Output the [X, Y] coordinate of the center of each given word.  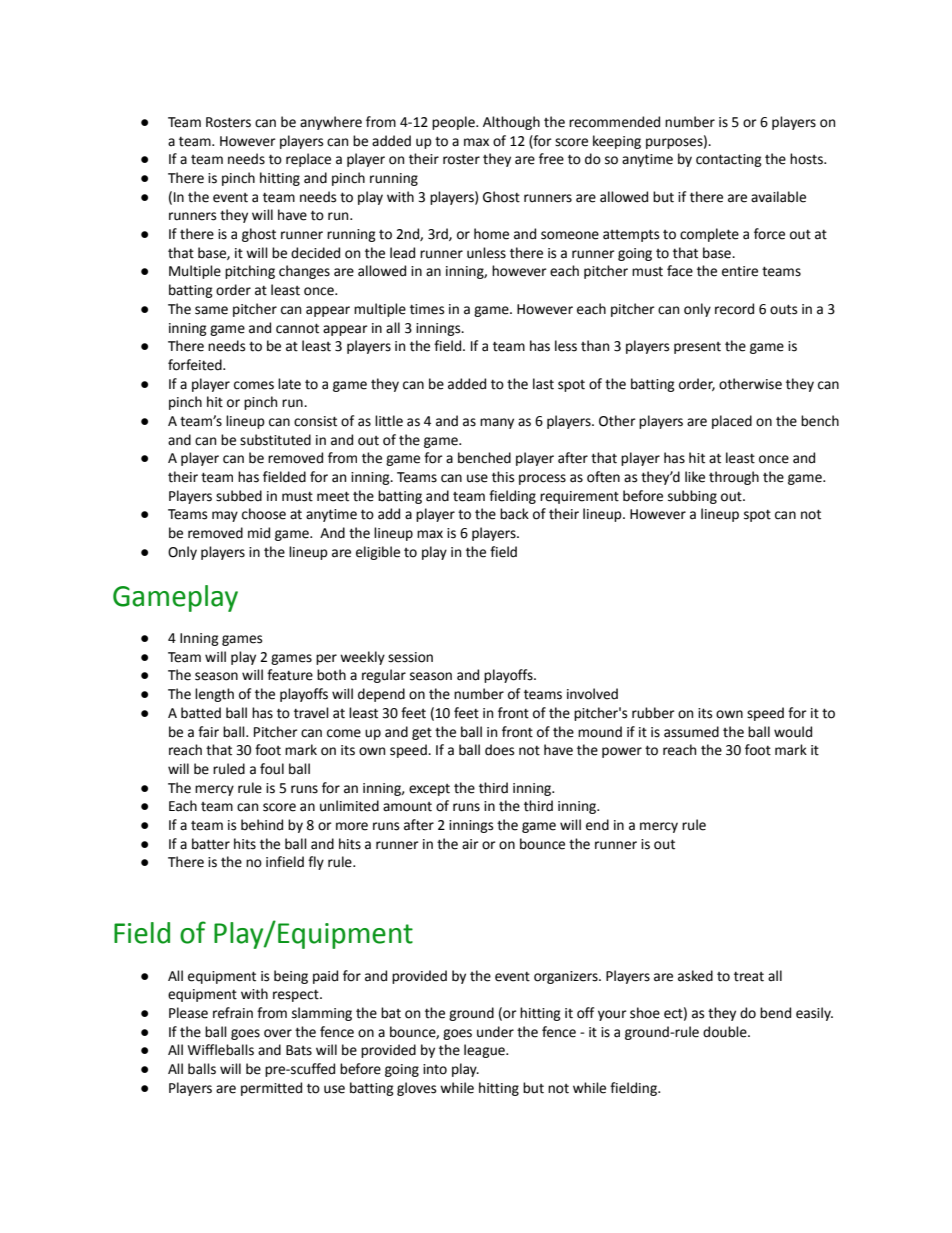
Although [511, 123]
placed [732, 422]
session [410, 657]
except [429, 790]
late [289, 384]
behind [262, 825]
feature [290, 675]
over [278, 1033]
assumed [691, 732]
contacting [729, 160]
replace [308, 160]
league [485, 1051]
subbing [692, 497]
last [543, 384]
